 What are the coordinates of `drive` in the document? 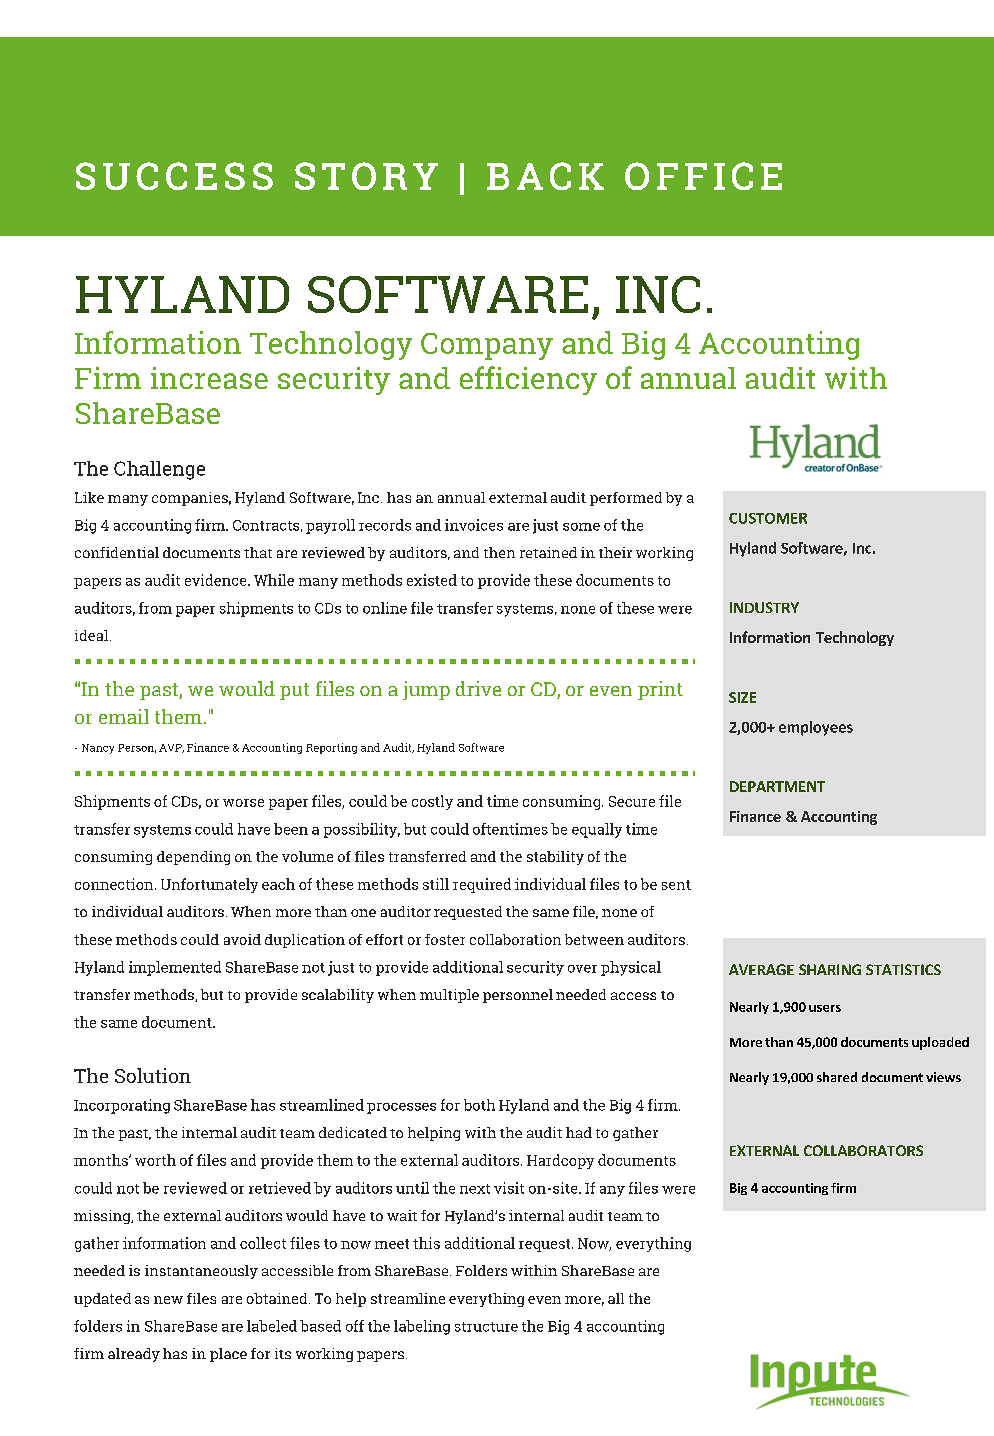 It's located at (478, 688).
